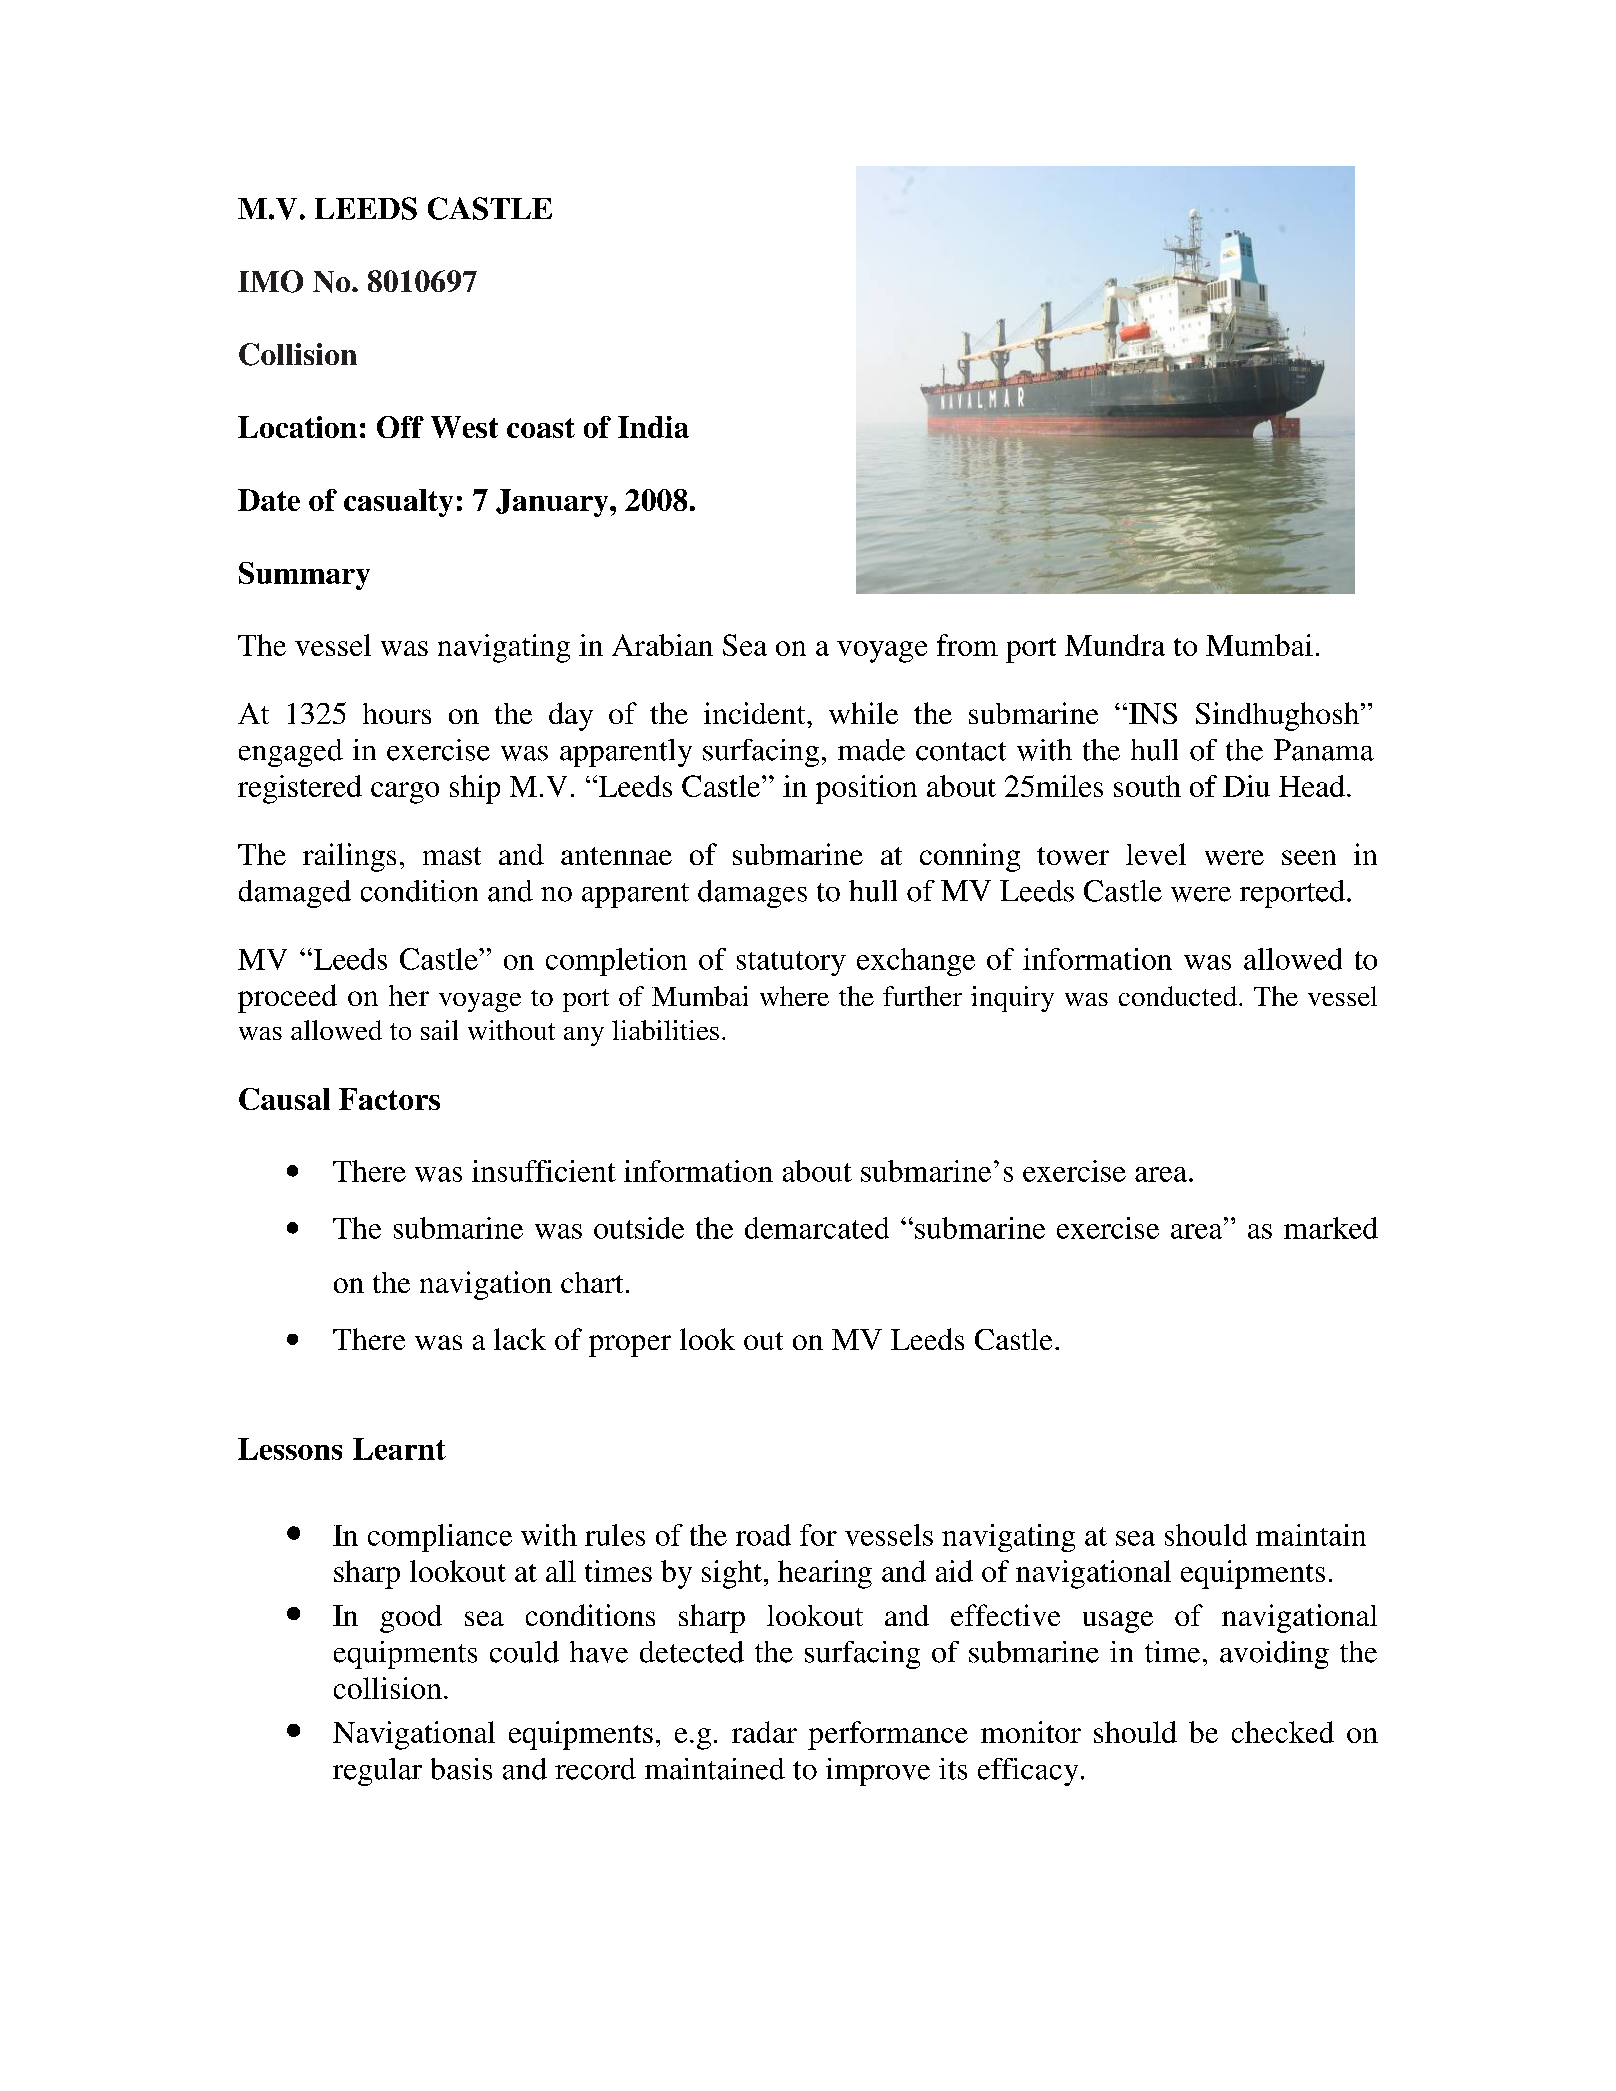 The width and height of the document is (1616, 2091). I want to click on radar, so click(764, 1732).
